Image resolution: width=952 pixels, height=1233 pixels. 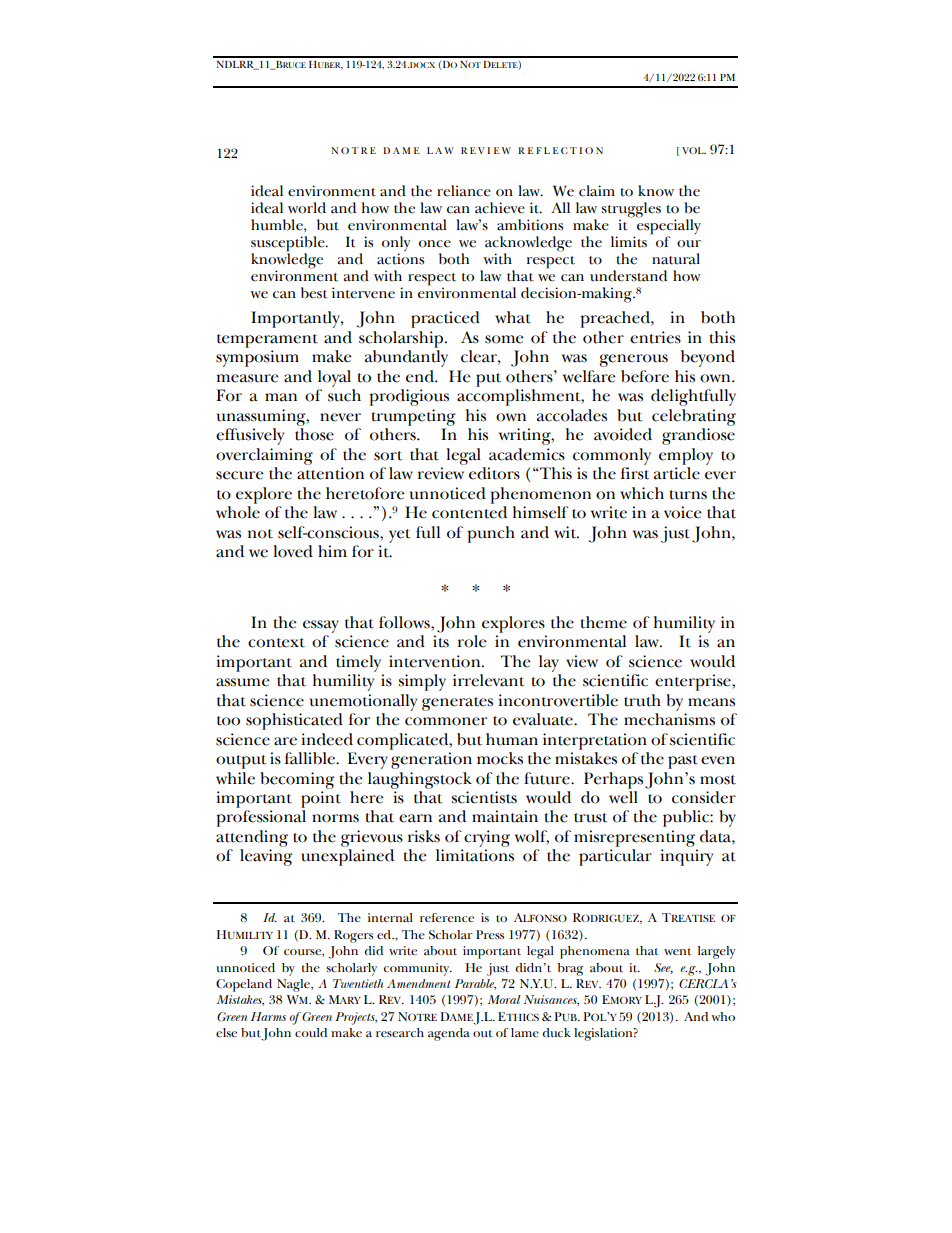 I want to click on editors, so click(x=494, y=473).
